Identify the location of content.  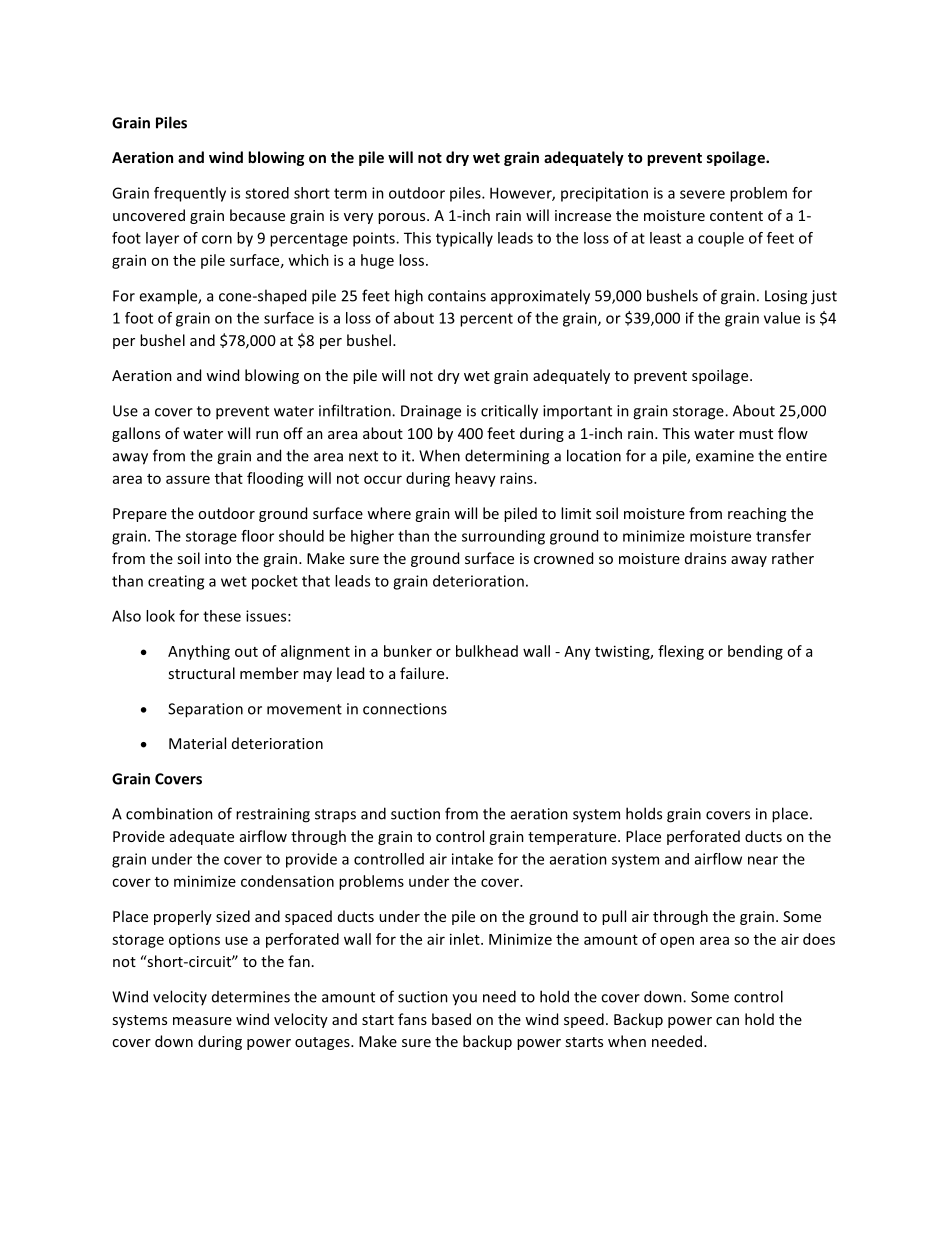
(736, 216).
